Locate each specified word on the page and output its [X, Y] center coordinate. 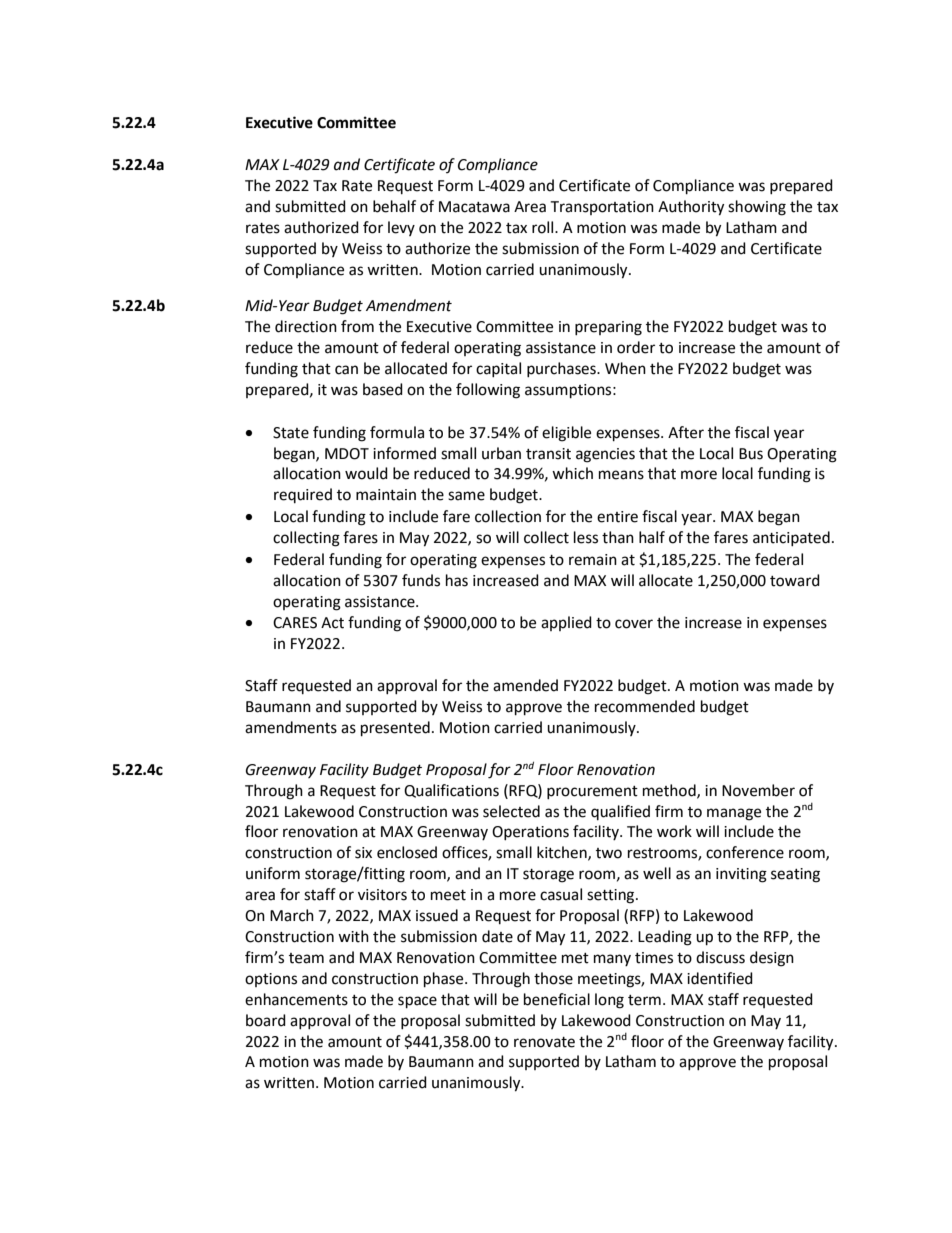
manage [734, 814]
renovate [544, 1042]
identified [720, 978]
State [291, 433]
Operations [530, 833]
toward [795, 580]
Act [332, 623]
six [363, 853]
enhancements [296, 999]
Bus [751, 454]
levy [401, 228]
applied [566, 623]
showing [757, 208]
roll [544, 227]
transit [548, 454]
